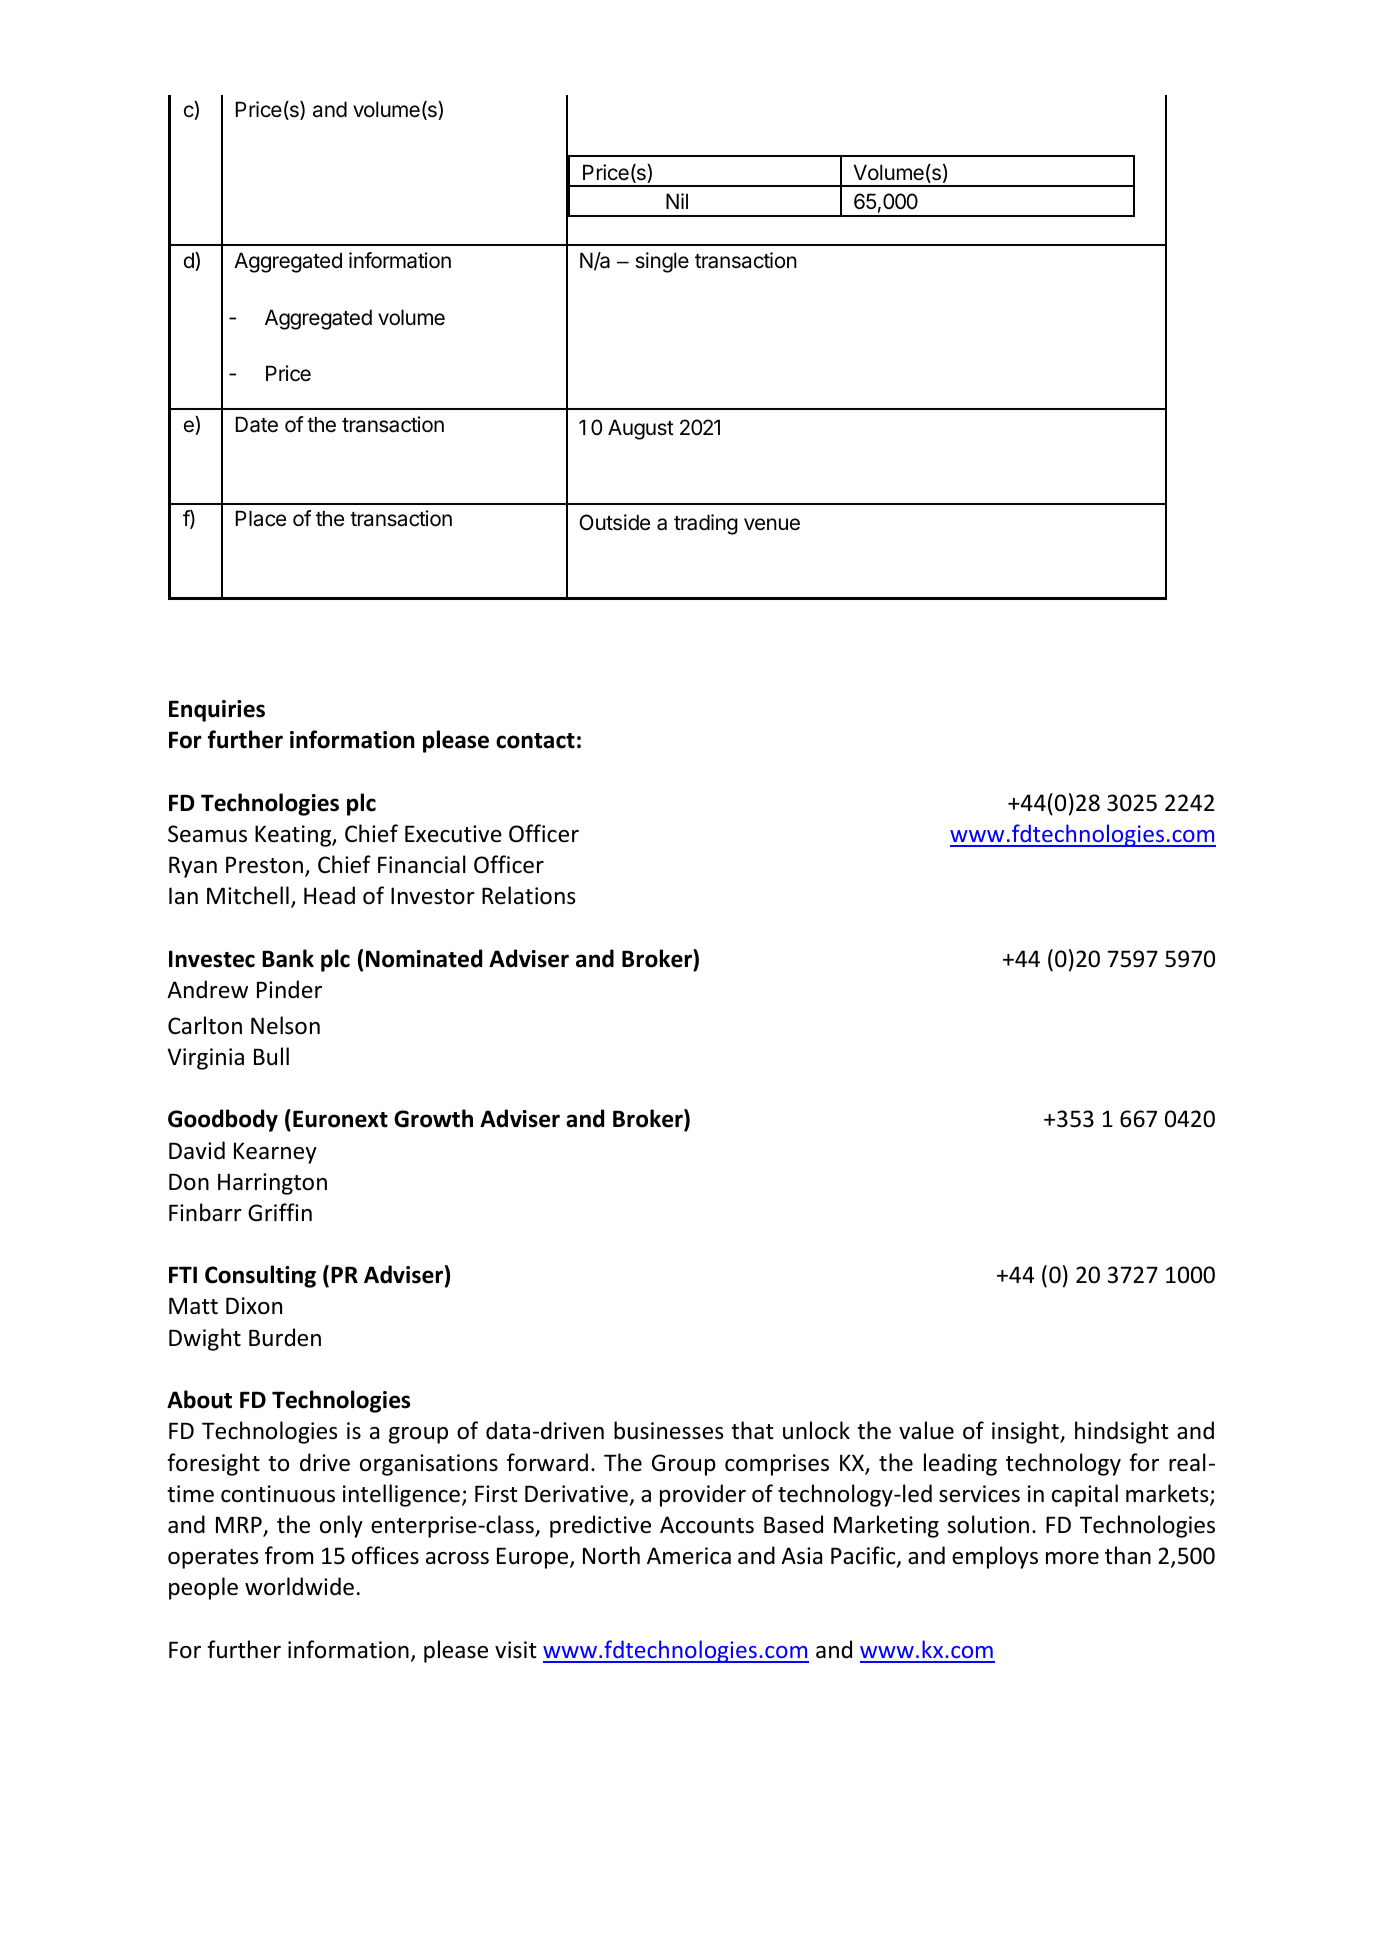 The width and height of the document is (1383, 1956). Describe the element at coordinates (706, 524) in the document. I see `trading` at that location.
